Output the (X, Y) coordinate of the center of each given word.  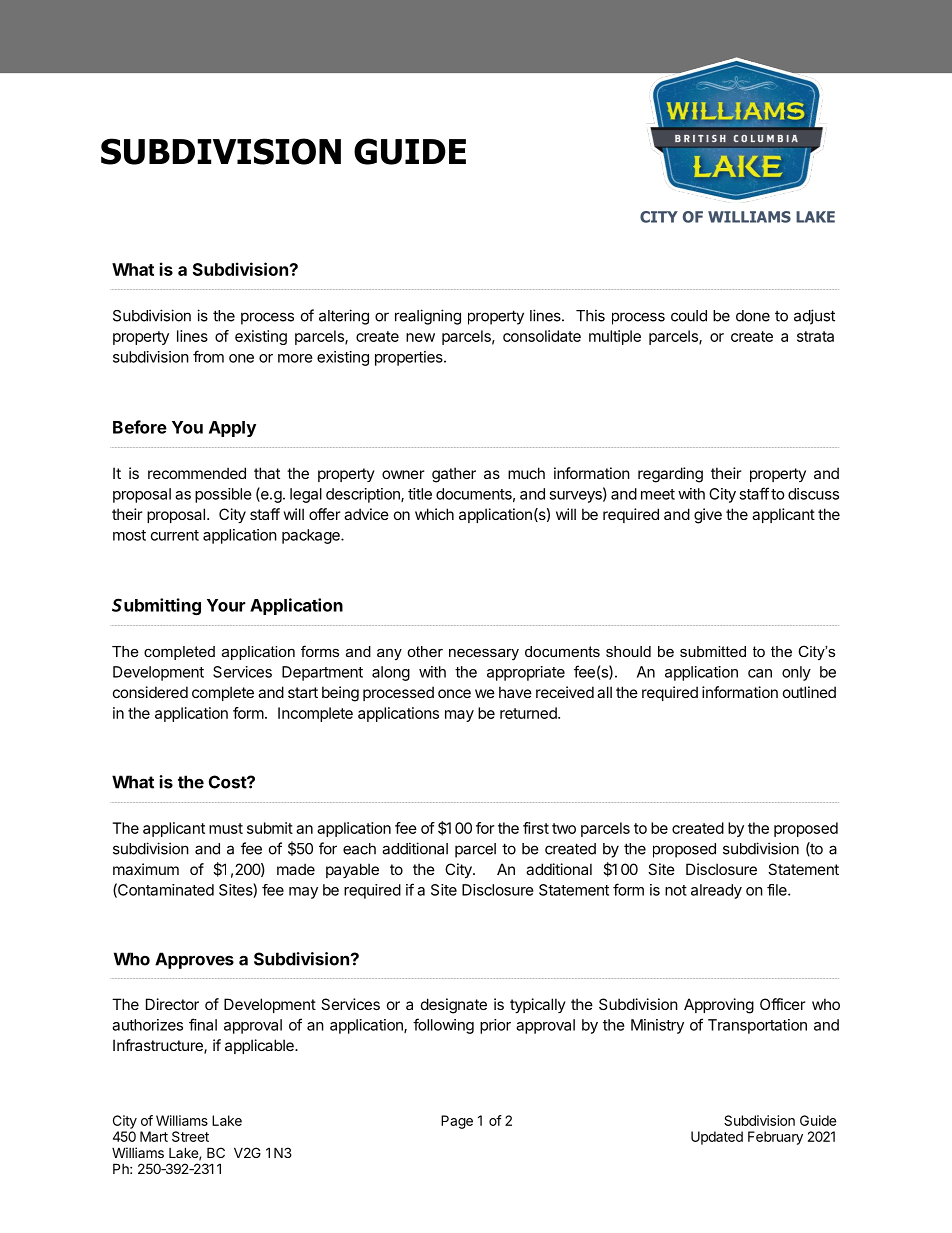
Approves (194, 960)
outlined (809, 692)
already (716, 891)
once (454, 693)
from (208, 356)
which (434, 514)
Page (457, 1122)
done (753, 316)
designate (454, 1006)
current (175, 535)
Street (190, 1136)
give (708, 516)
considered (150, 692)
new (420, 337)
